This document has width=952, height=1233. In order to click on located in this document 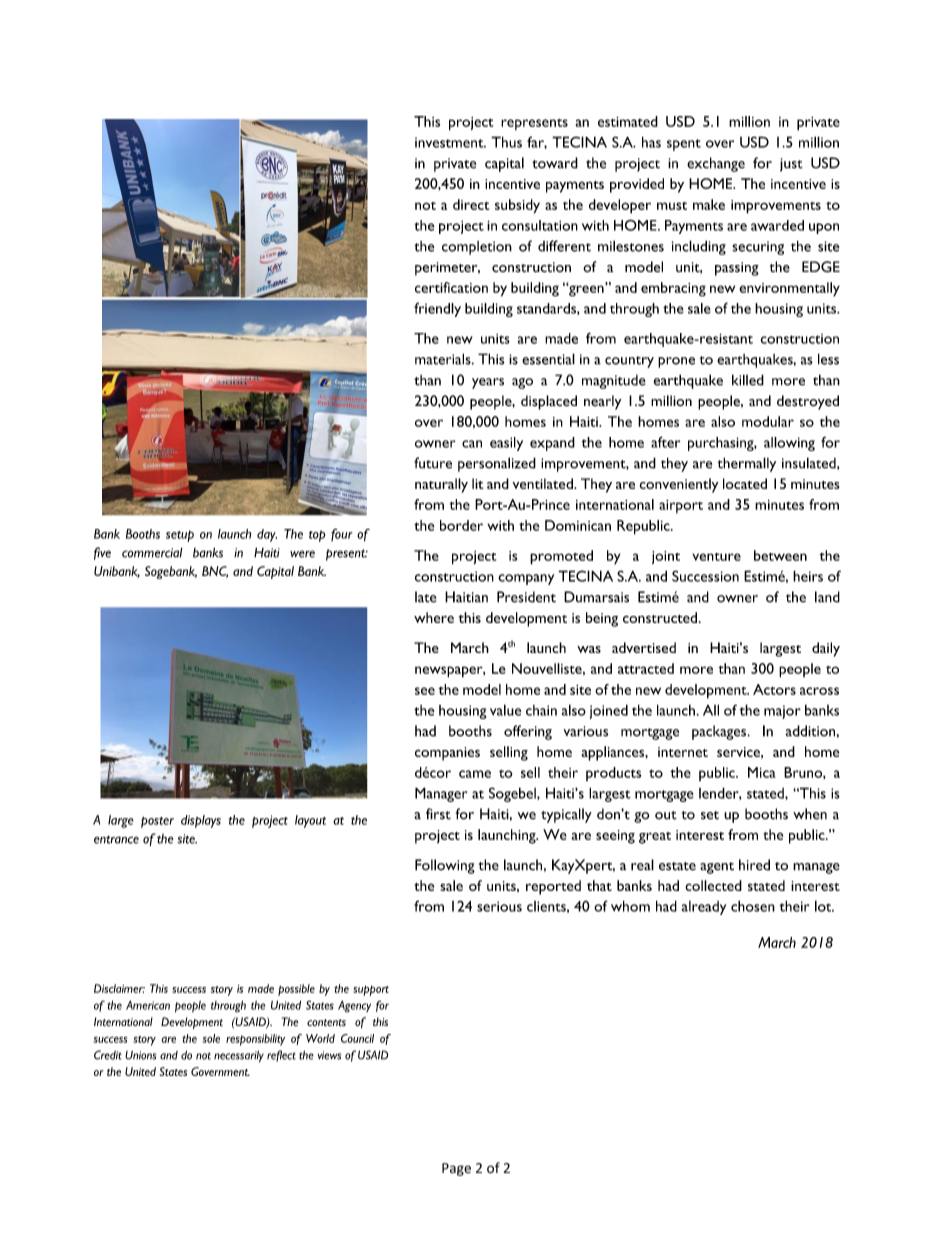, I will do `click(745, 483)`.
